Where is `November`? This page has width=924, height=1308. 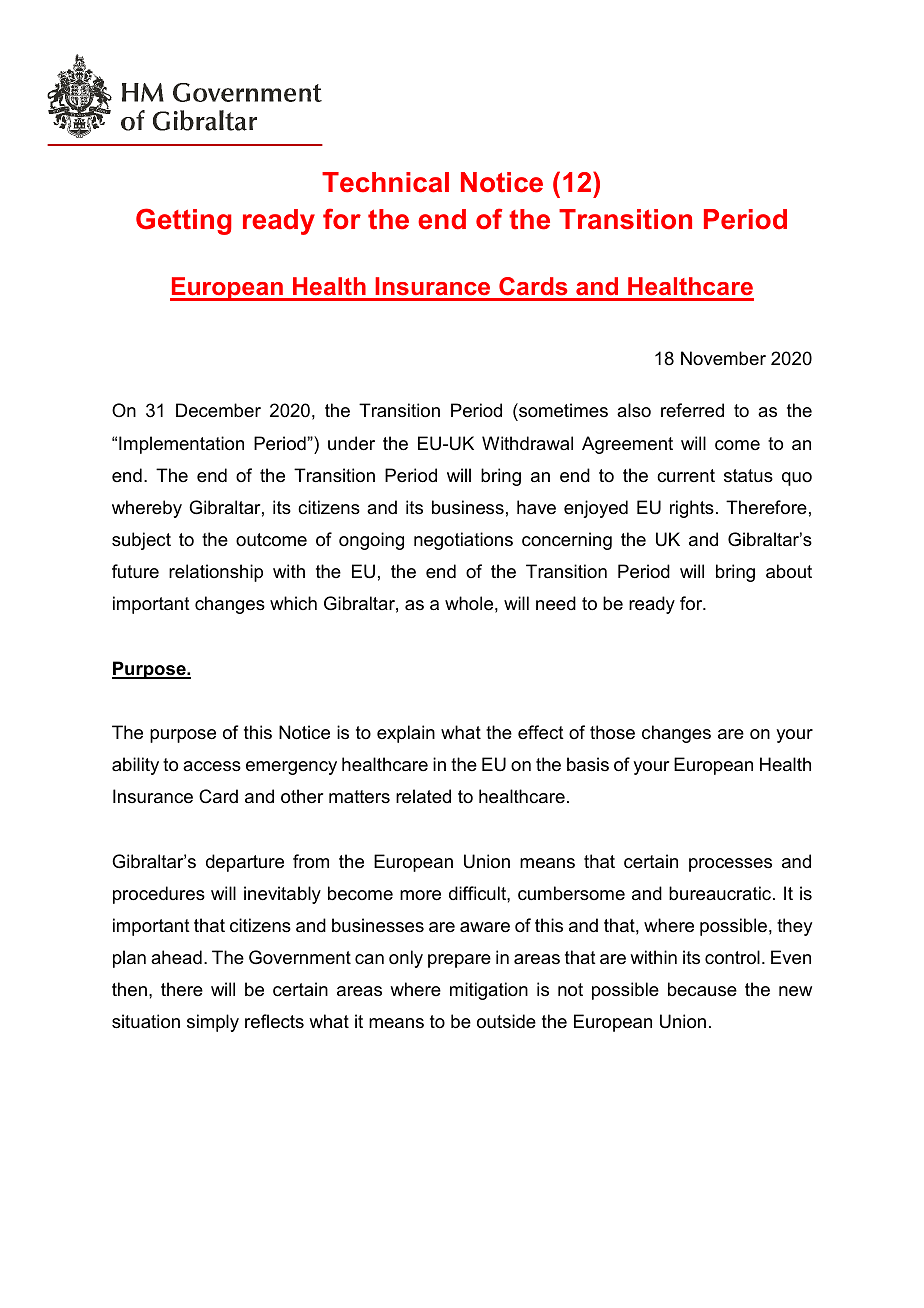 November is located at coordinates (723, 358).
